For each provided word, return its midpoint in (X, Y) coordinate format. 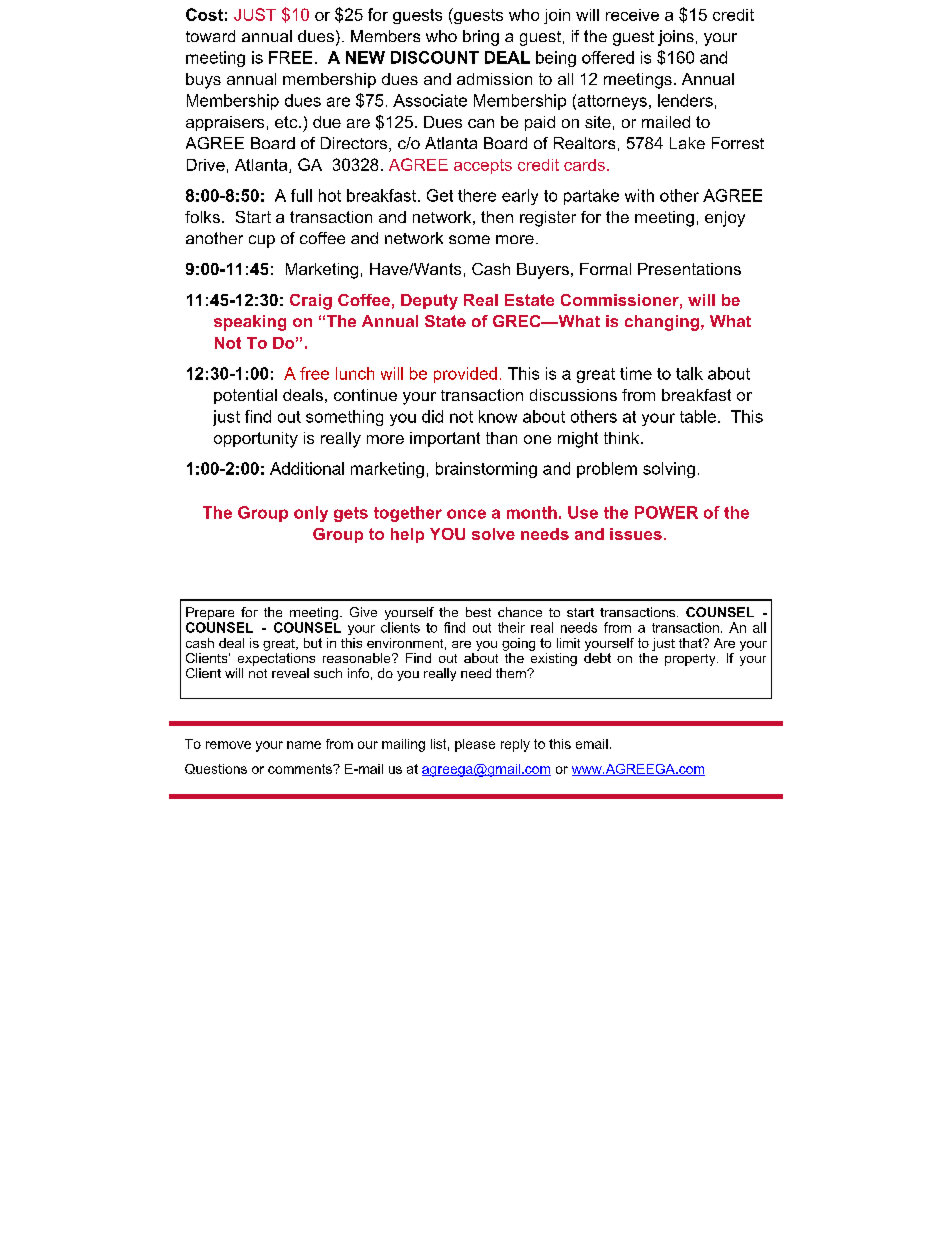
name (304, 745)
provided (465, 375)
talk (689, 373)
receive (632, 15)
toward (210, 36)
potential (245, 396)
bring (481, 38)
